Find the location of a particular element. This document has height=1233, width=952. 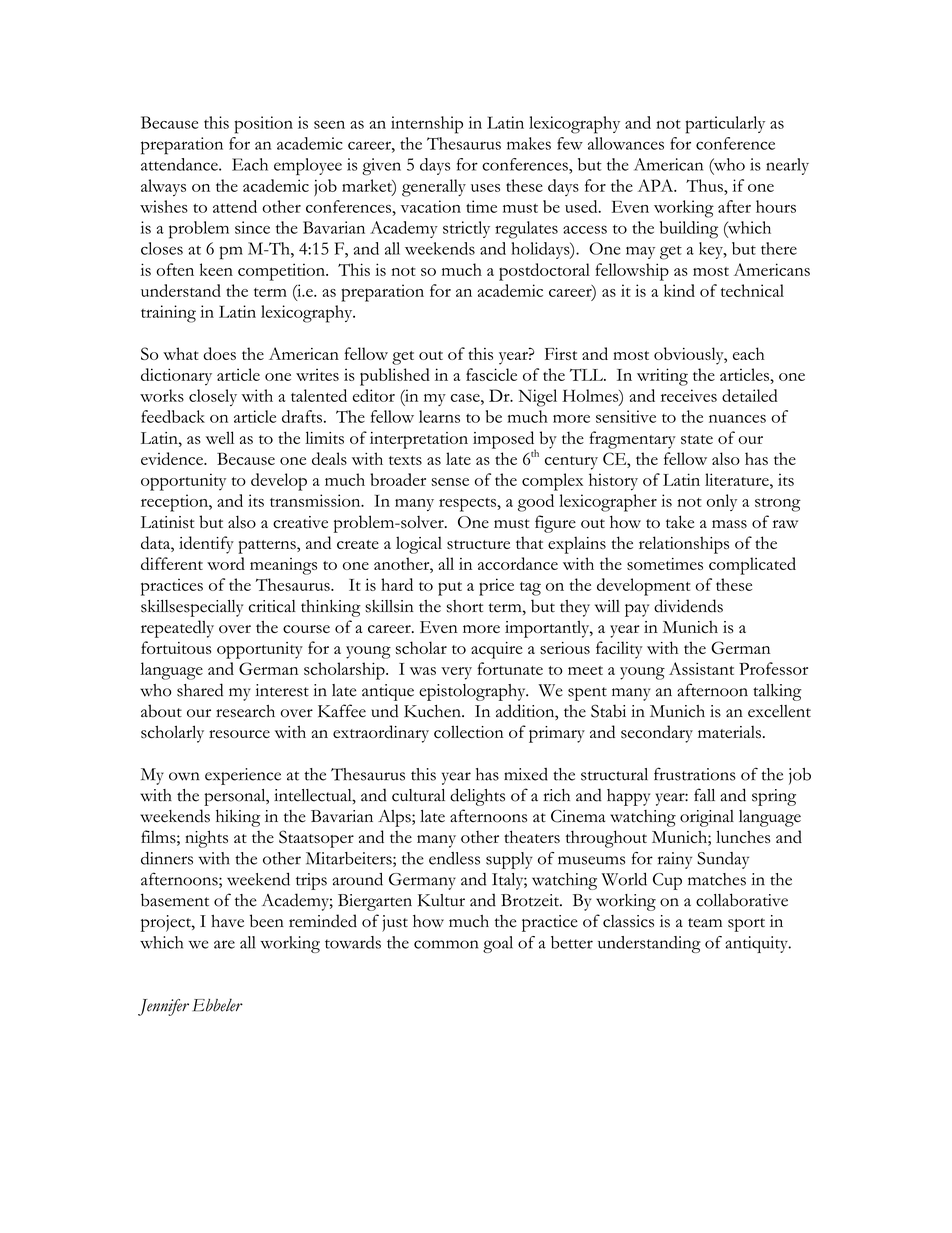

structure is located at coordinates (478, 544).
